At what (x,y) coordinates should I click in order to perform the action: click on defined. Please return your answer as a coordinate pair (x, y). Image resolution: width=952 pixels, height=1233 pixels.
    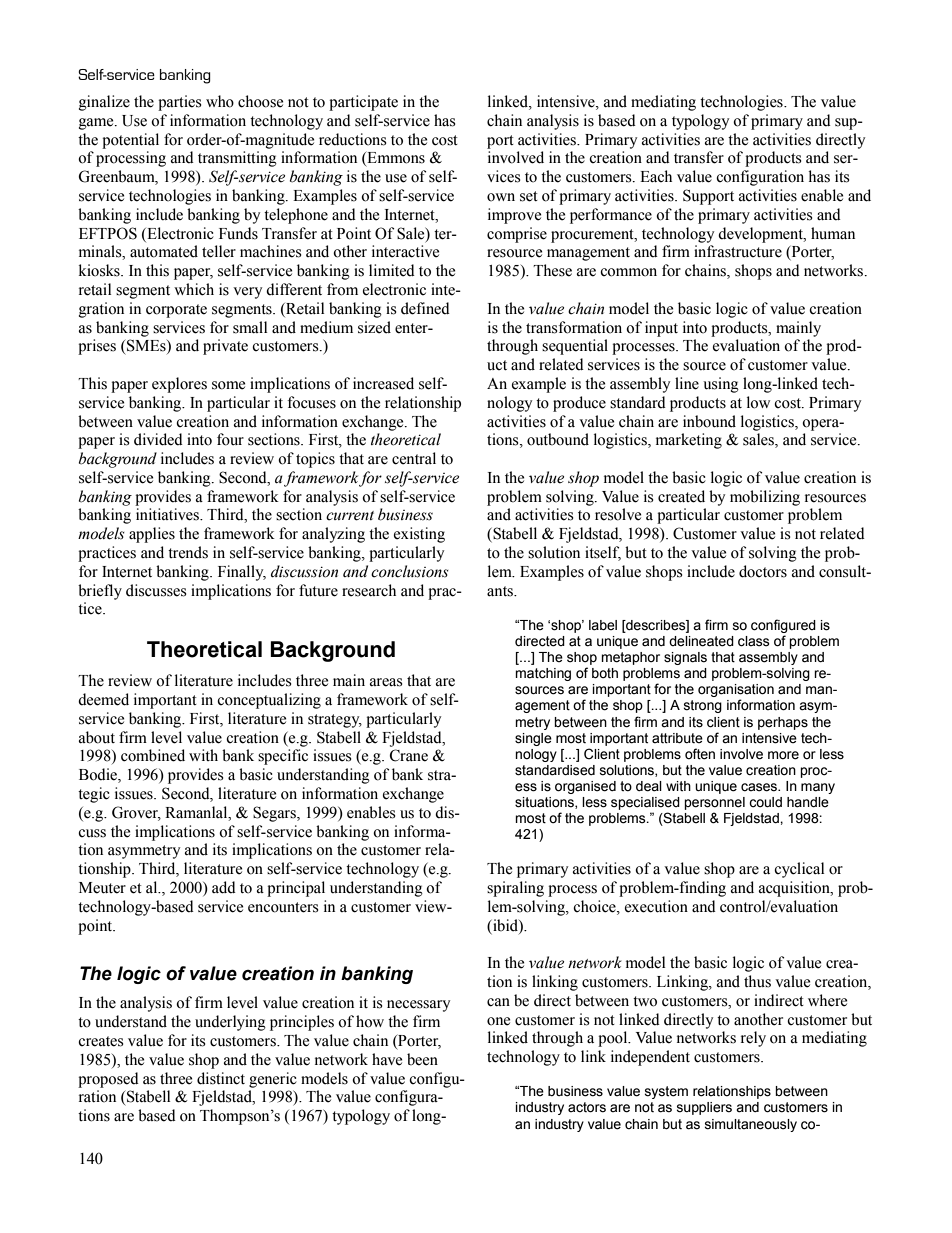
    Looking at the image, I should click on (425, 308).
